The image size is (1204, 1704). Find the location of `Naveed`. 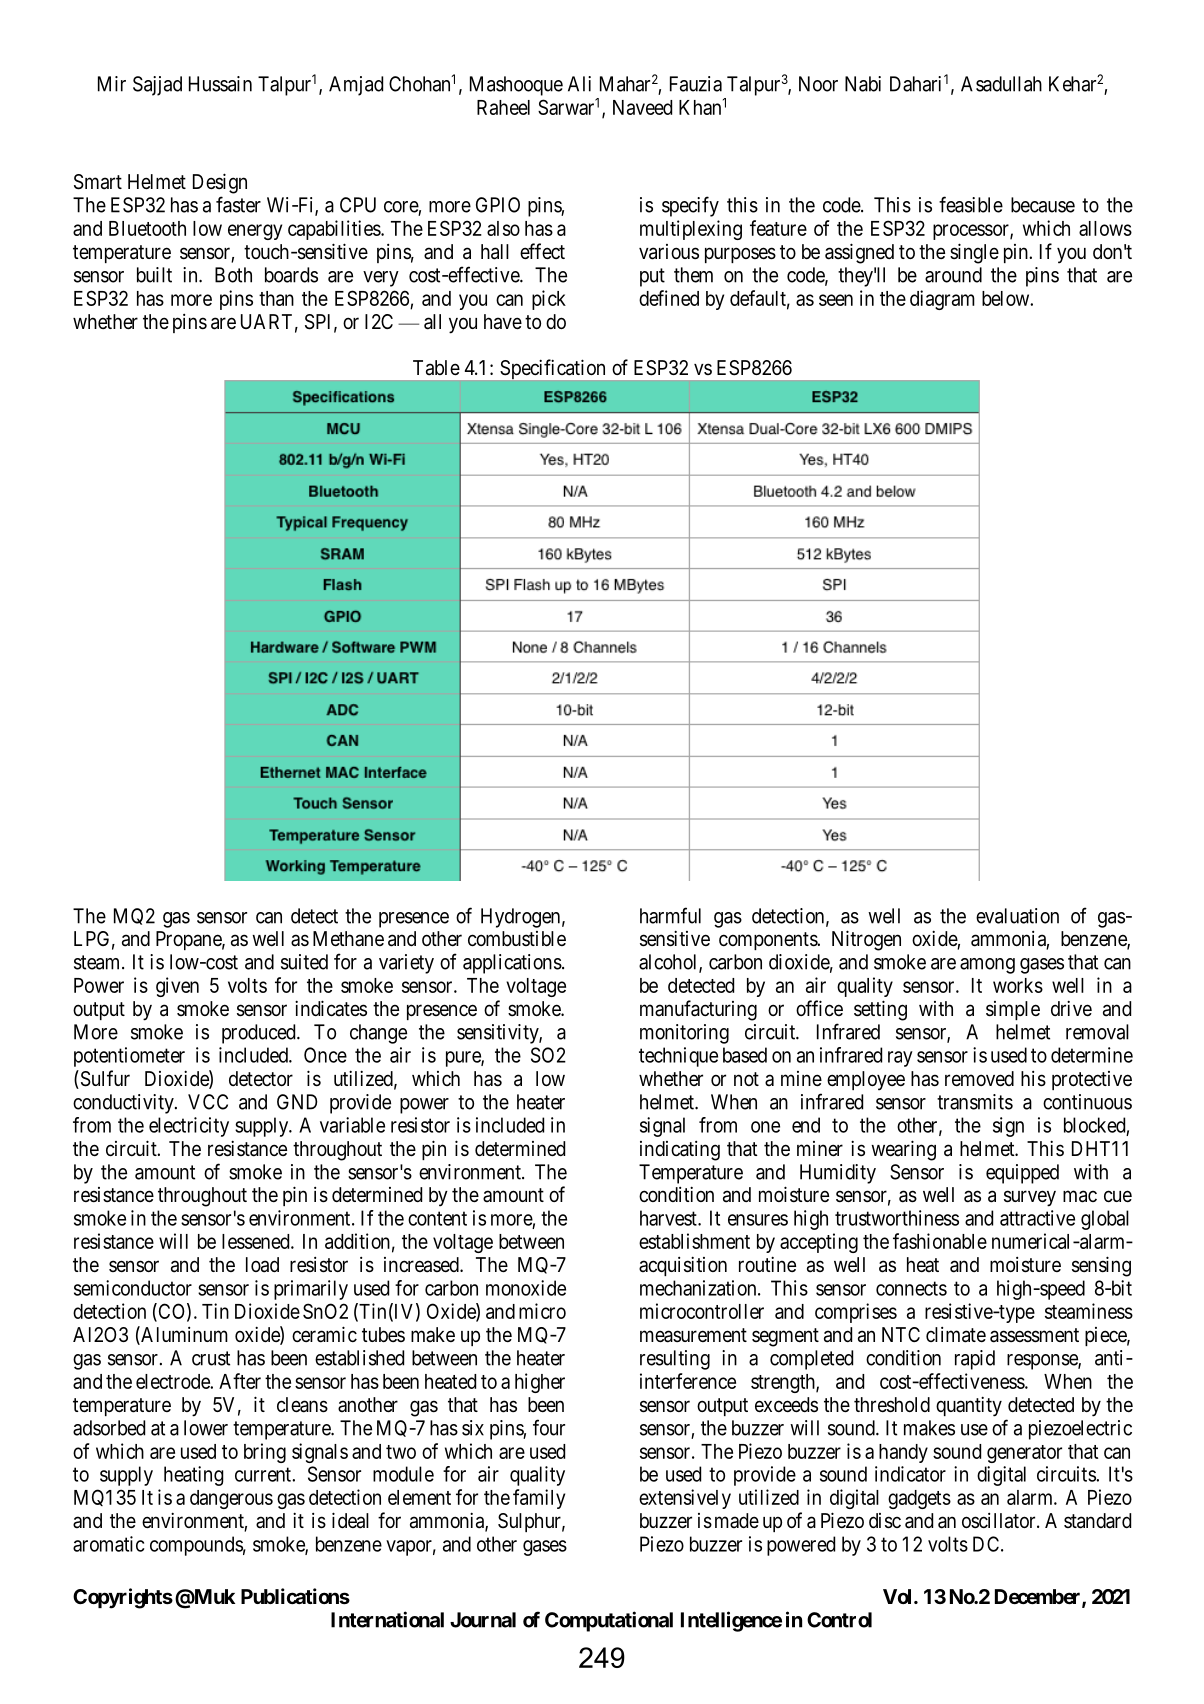

Naveed is located at coordinates (642, 107).
